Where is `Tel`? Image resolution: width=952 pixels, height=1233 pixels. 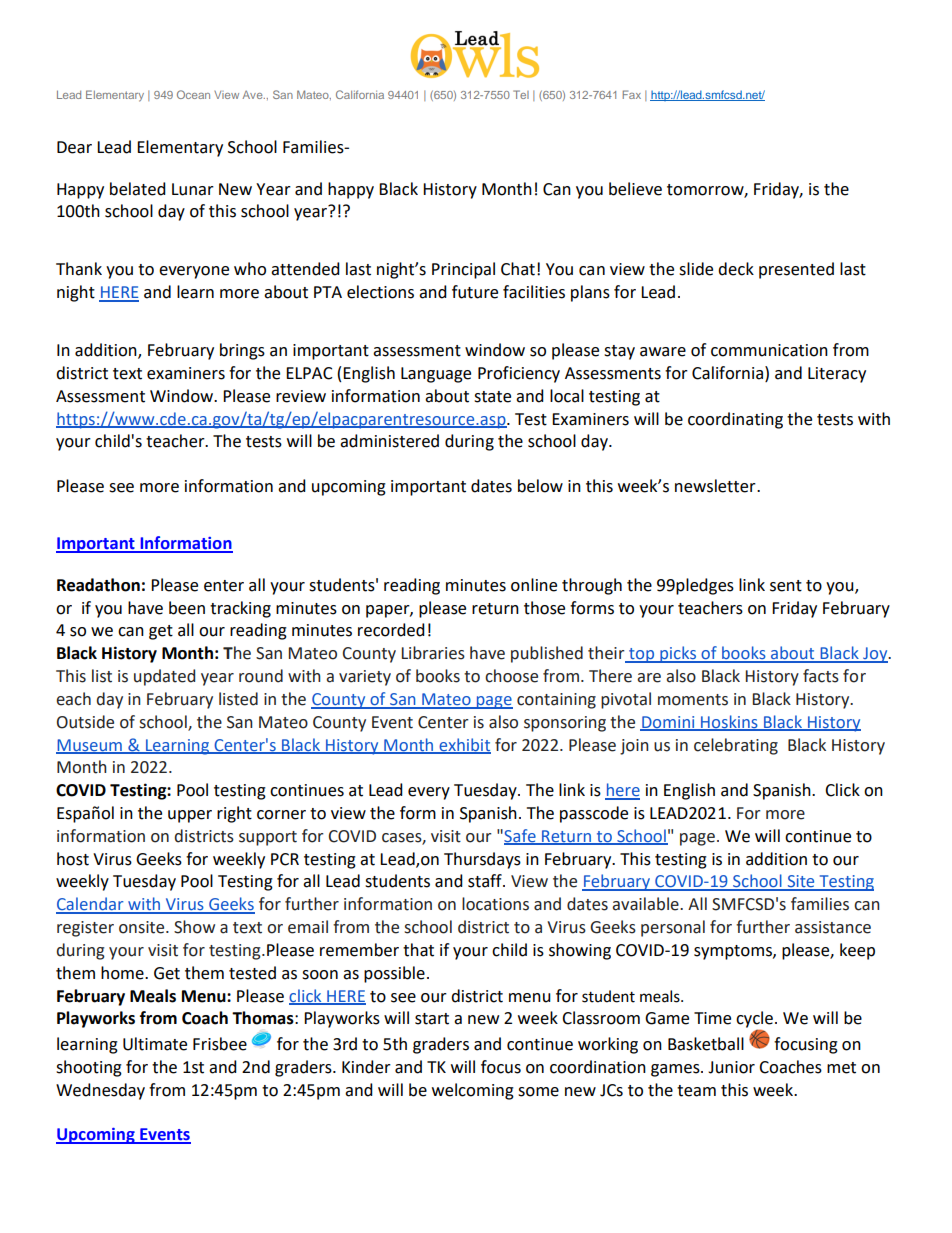 Tel is located at coordinates (521, 94).
